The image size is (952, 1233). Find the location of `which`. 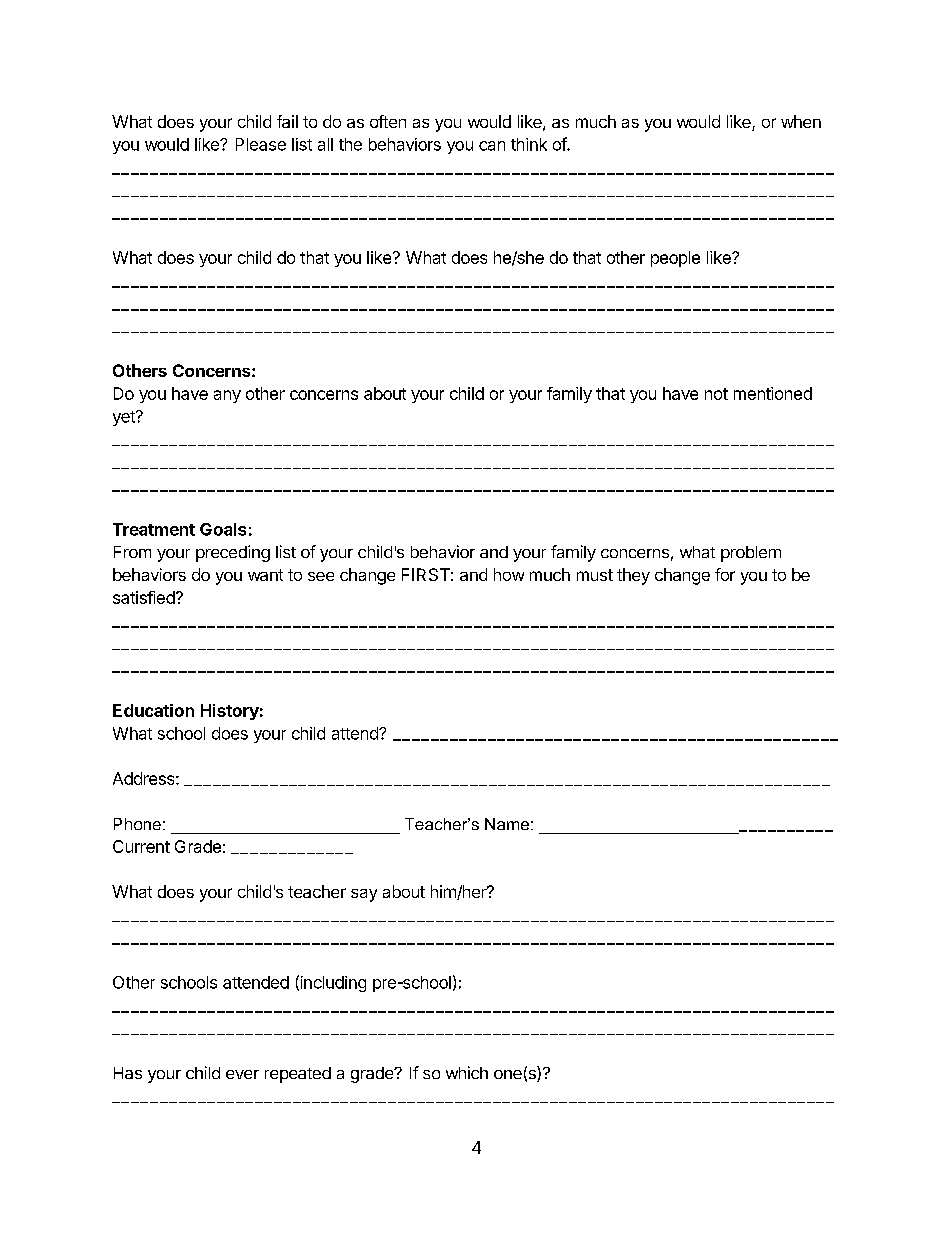

which is located at coordinates (467, 1072).
